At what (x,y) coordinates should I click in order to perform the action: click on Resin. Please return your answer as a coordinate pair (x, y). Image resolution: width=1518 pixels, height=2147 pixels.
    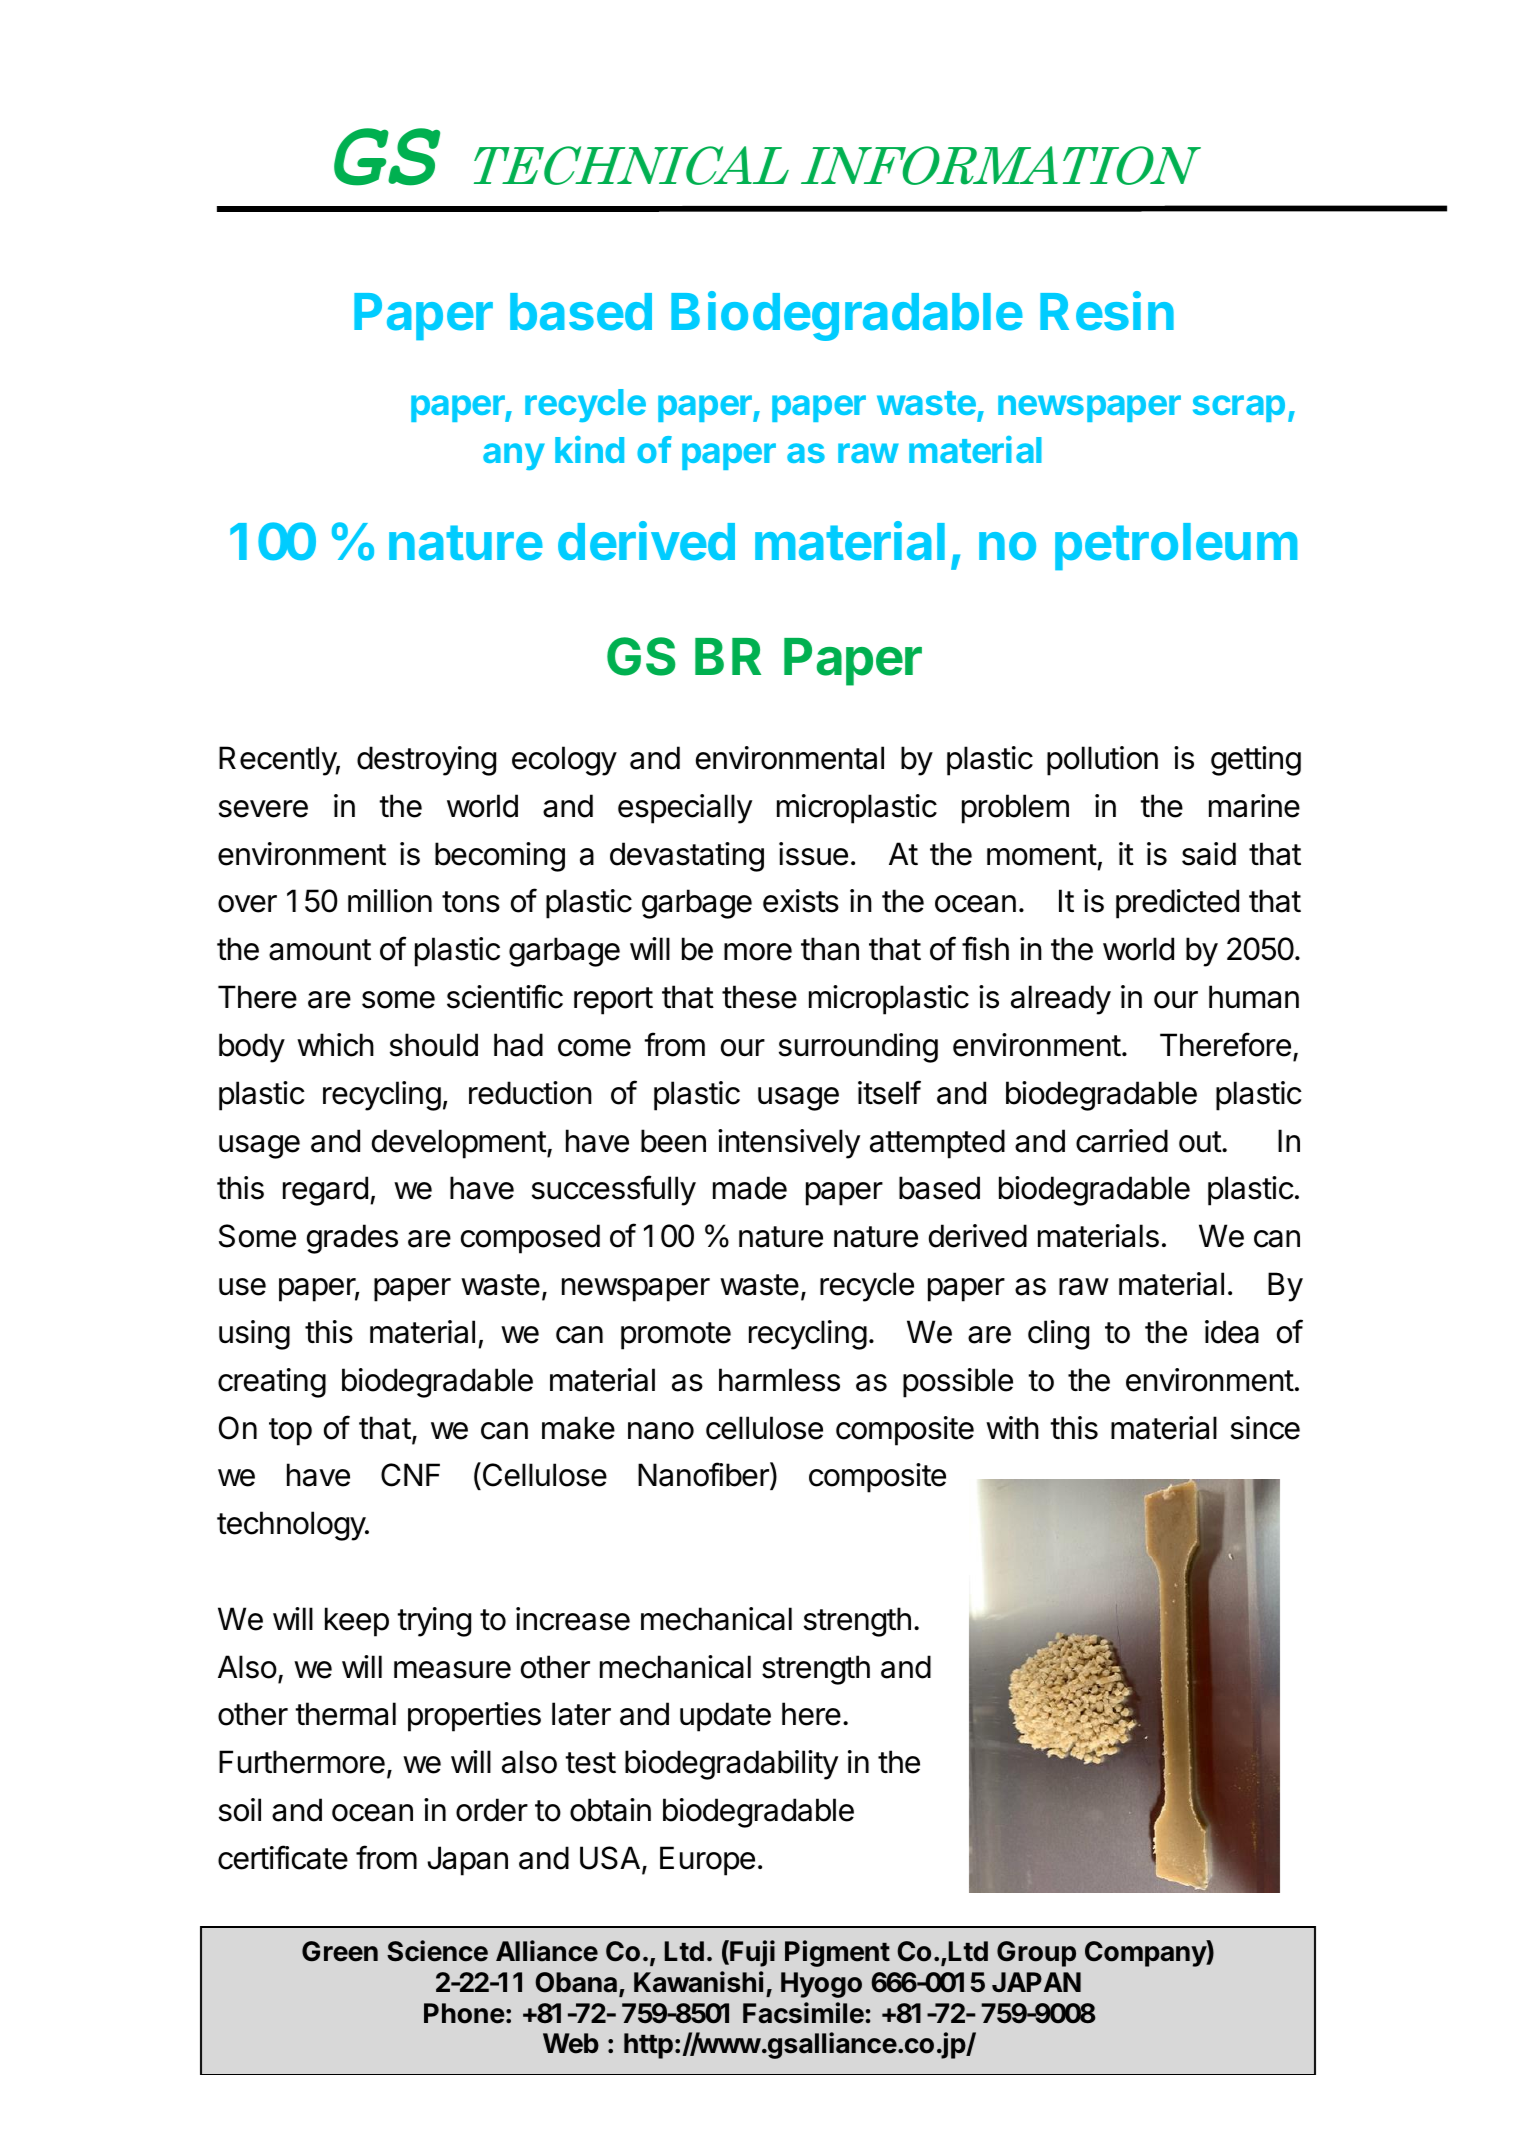
    Looking at the image, I should click on (1107, 311).
